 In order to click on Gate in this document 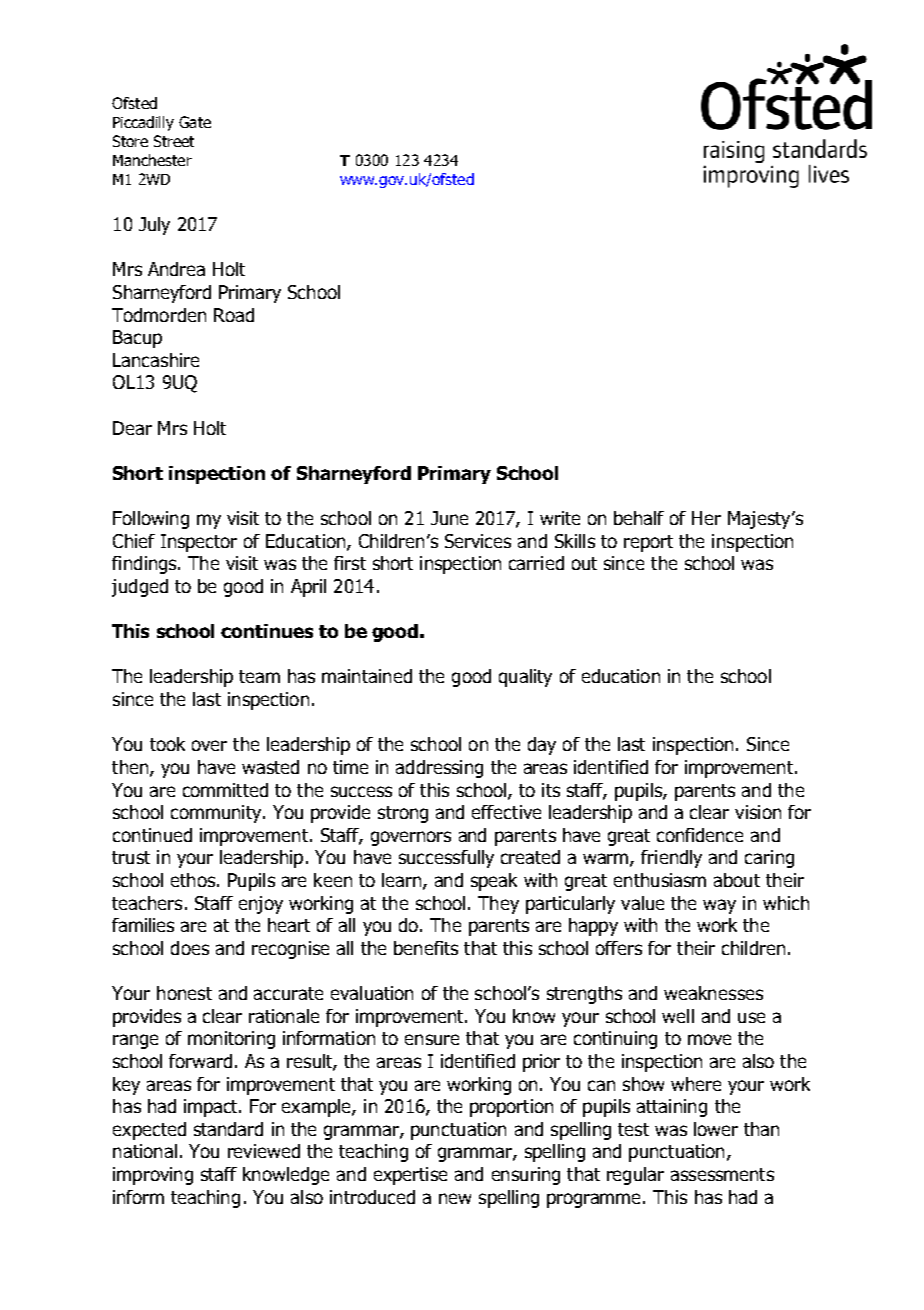, I will do `click(195, 122)`.
